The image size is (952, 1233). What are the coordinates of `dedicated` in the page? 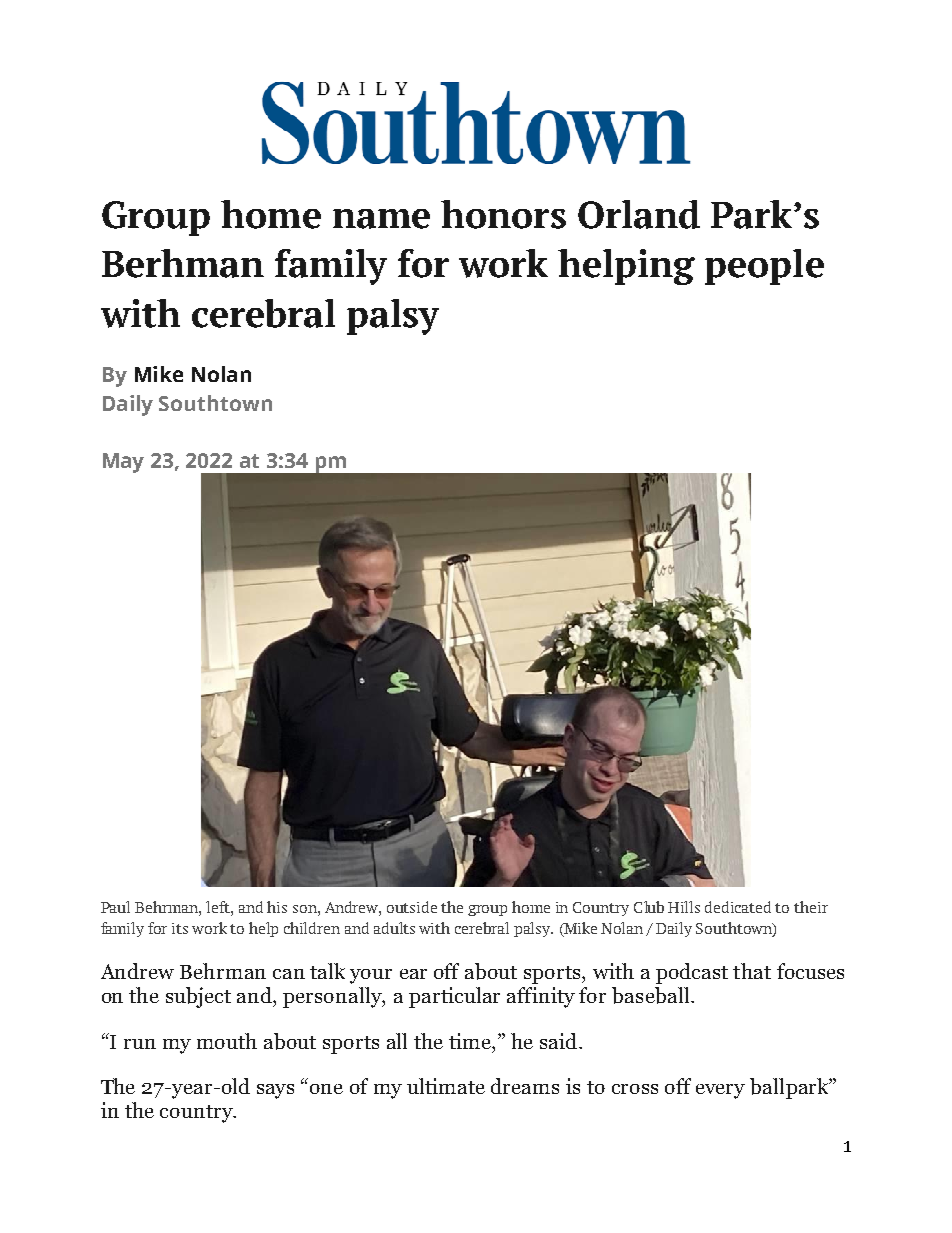 It's located at (738, 907).
